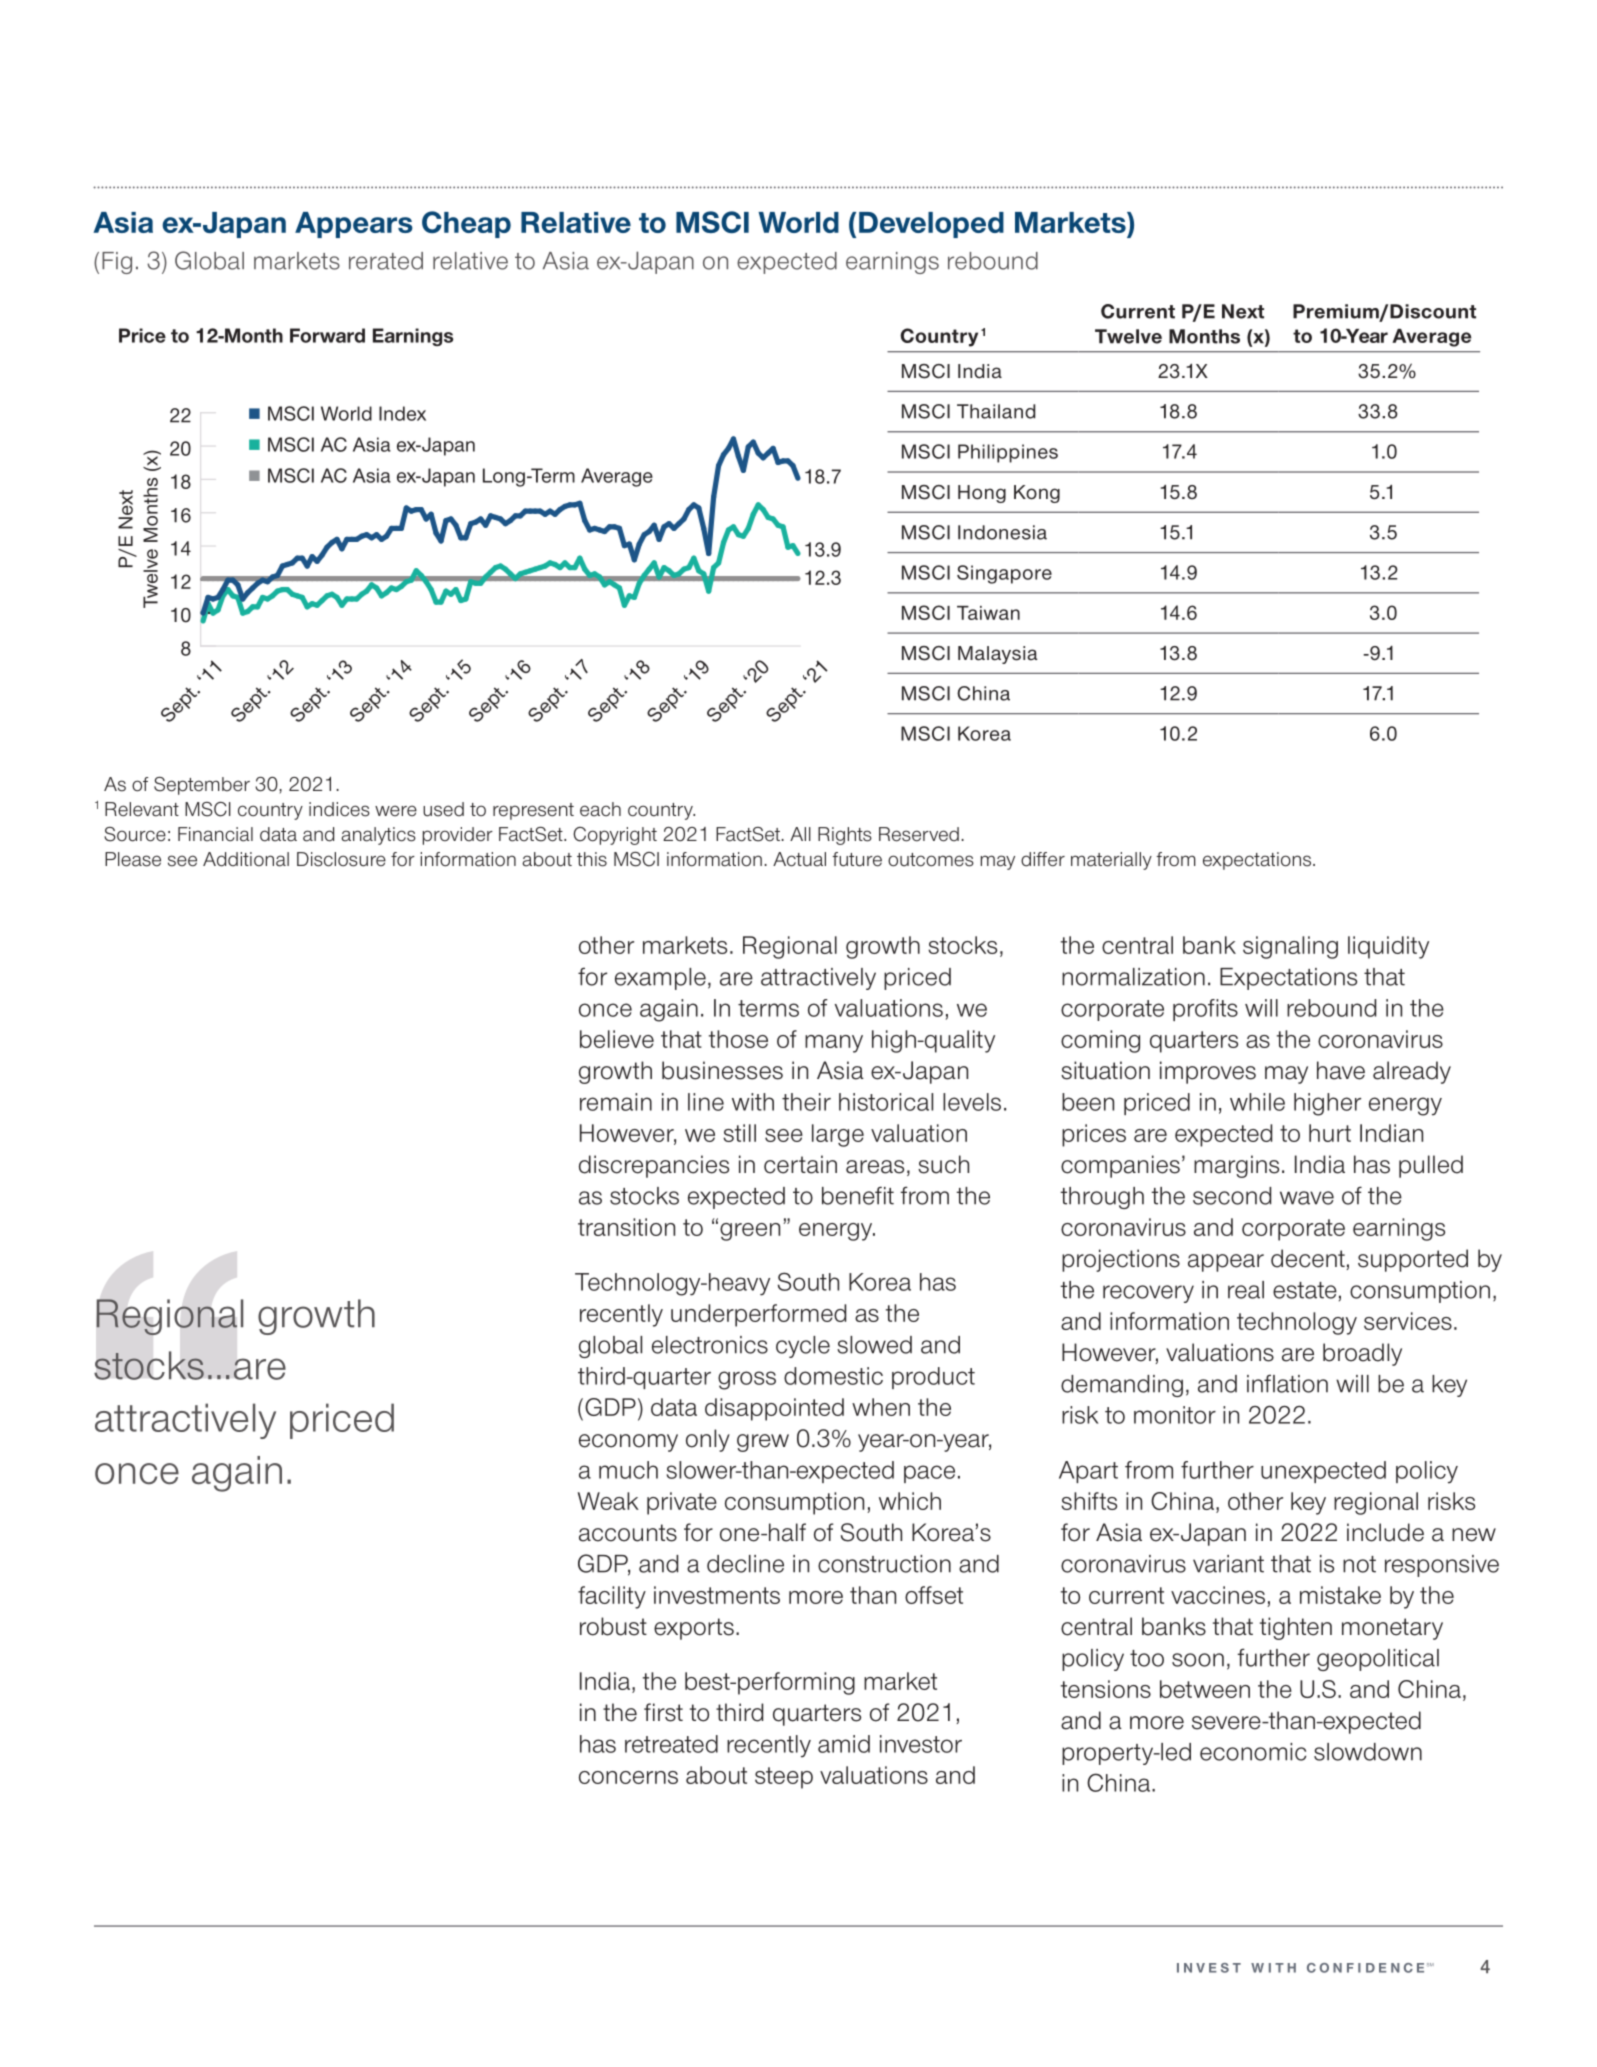  What do you see at coordinates (996, 411) in the screenshot?
I see `Thailand` at bounding box center [996, 411].
